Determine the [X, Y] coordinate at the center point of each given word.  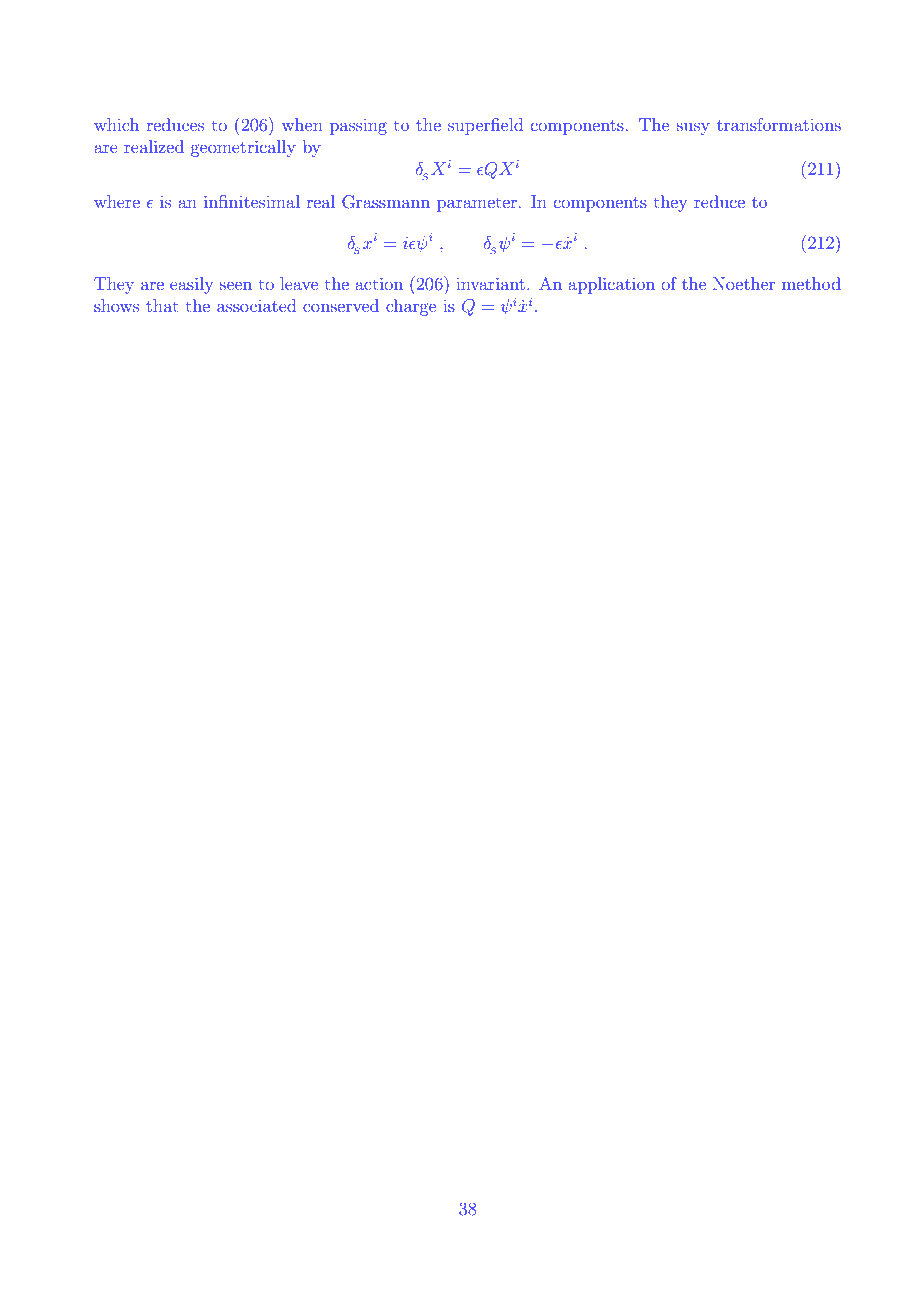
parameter [477, 204]
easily [191, 285]
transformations [779, 124]
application [611, 285]
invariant [490, 284]
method [811, 283]
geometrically [243, 148]
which [116, 124]
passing [358, 127]
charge [411, 307]
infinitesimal [252, 201]
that [162, 305]
